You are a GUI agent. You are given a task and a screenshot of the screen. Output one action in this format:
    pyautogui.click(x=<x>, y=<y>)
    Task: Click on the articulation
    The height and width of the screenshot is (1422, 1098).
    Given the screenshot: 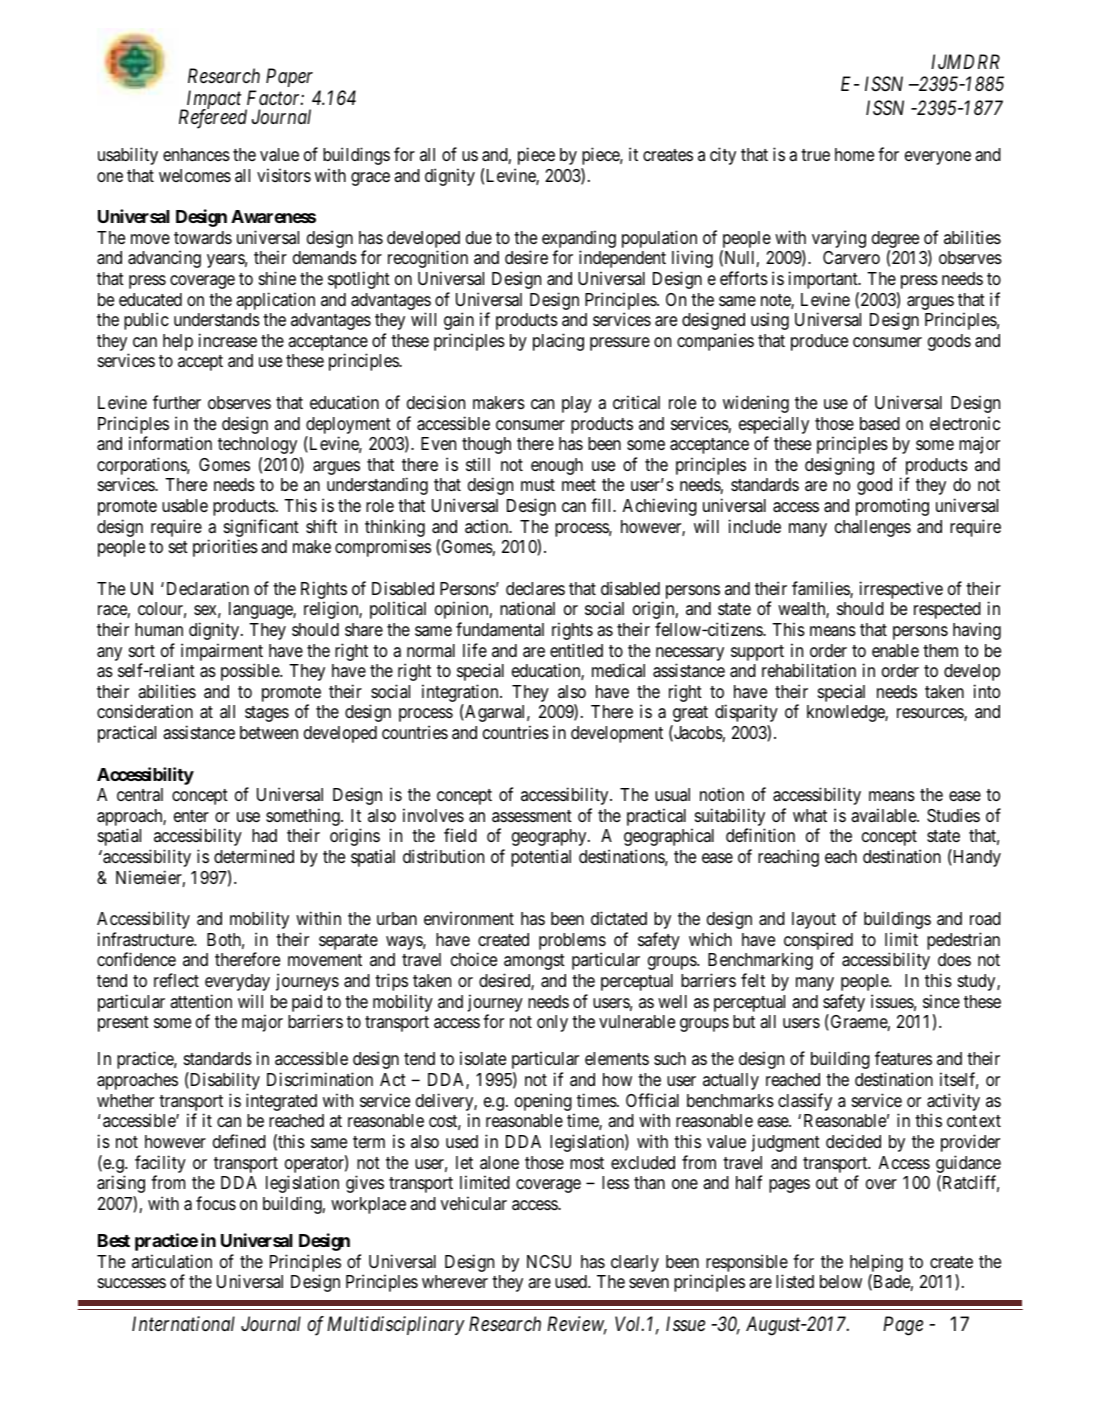 What is the action you would take?
    pyautogui.click(x=172, y=1261)
